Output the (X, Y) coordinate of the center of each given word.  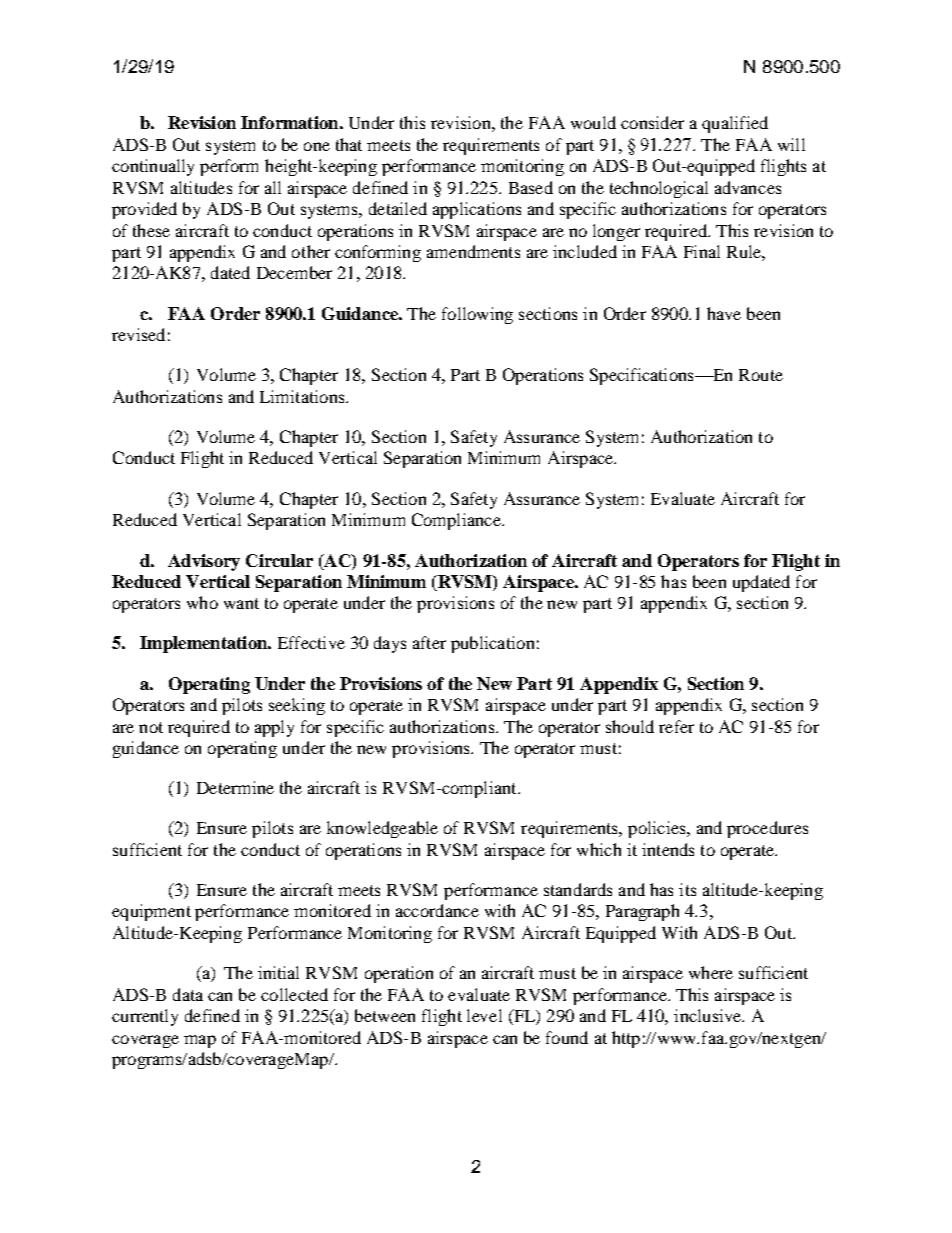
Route (761, 375)
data (188, 994)
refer (676, 726)
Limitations (303, 396)
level (484, 1015)
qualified (735, 124)
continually (153, 167)
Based (531, 187)
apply (274, 728)
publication (492, 644)
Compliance (457, 521)
